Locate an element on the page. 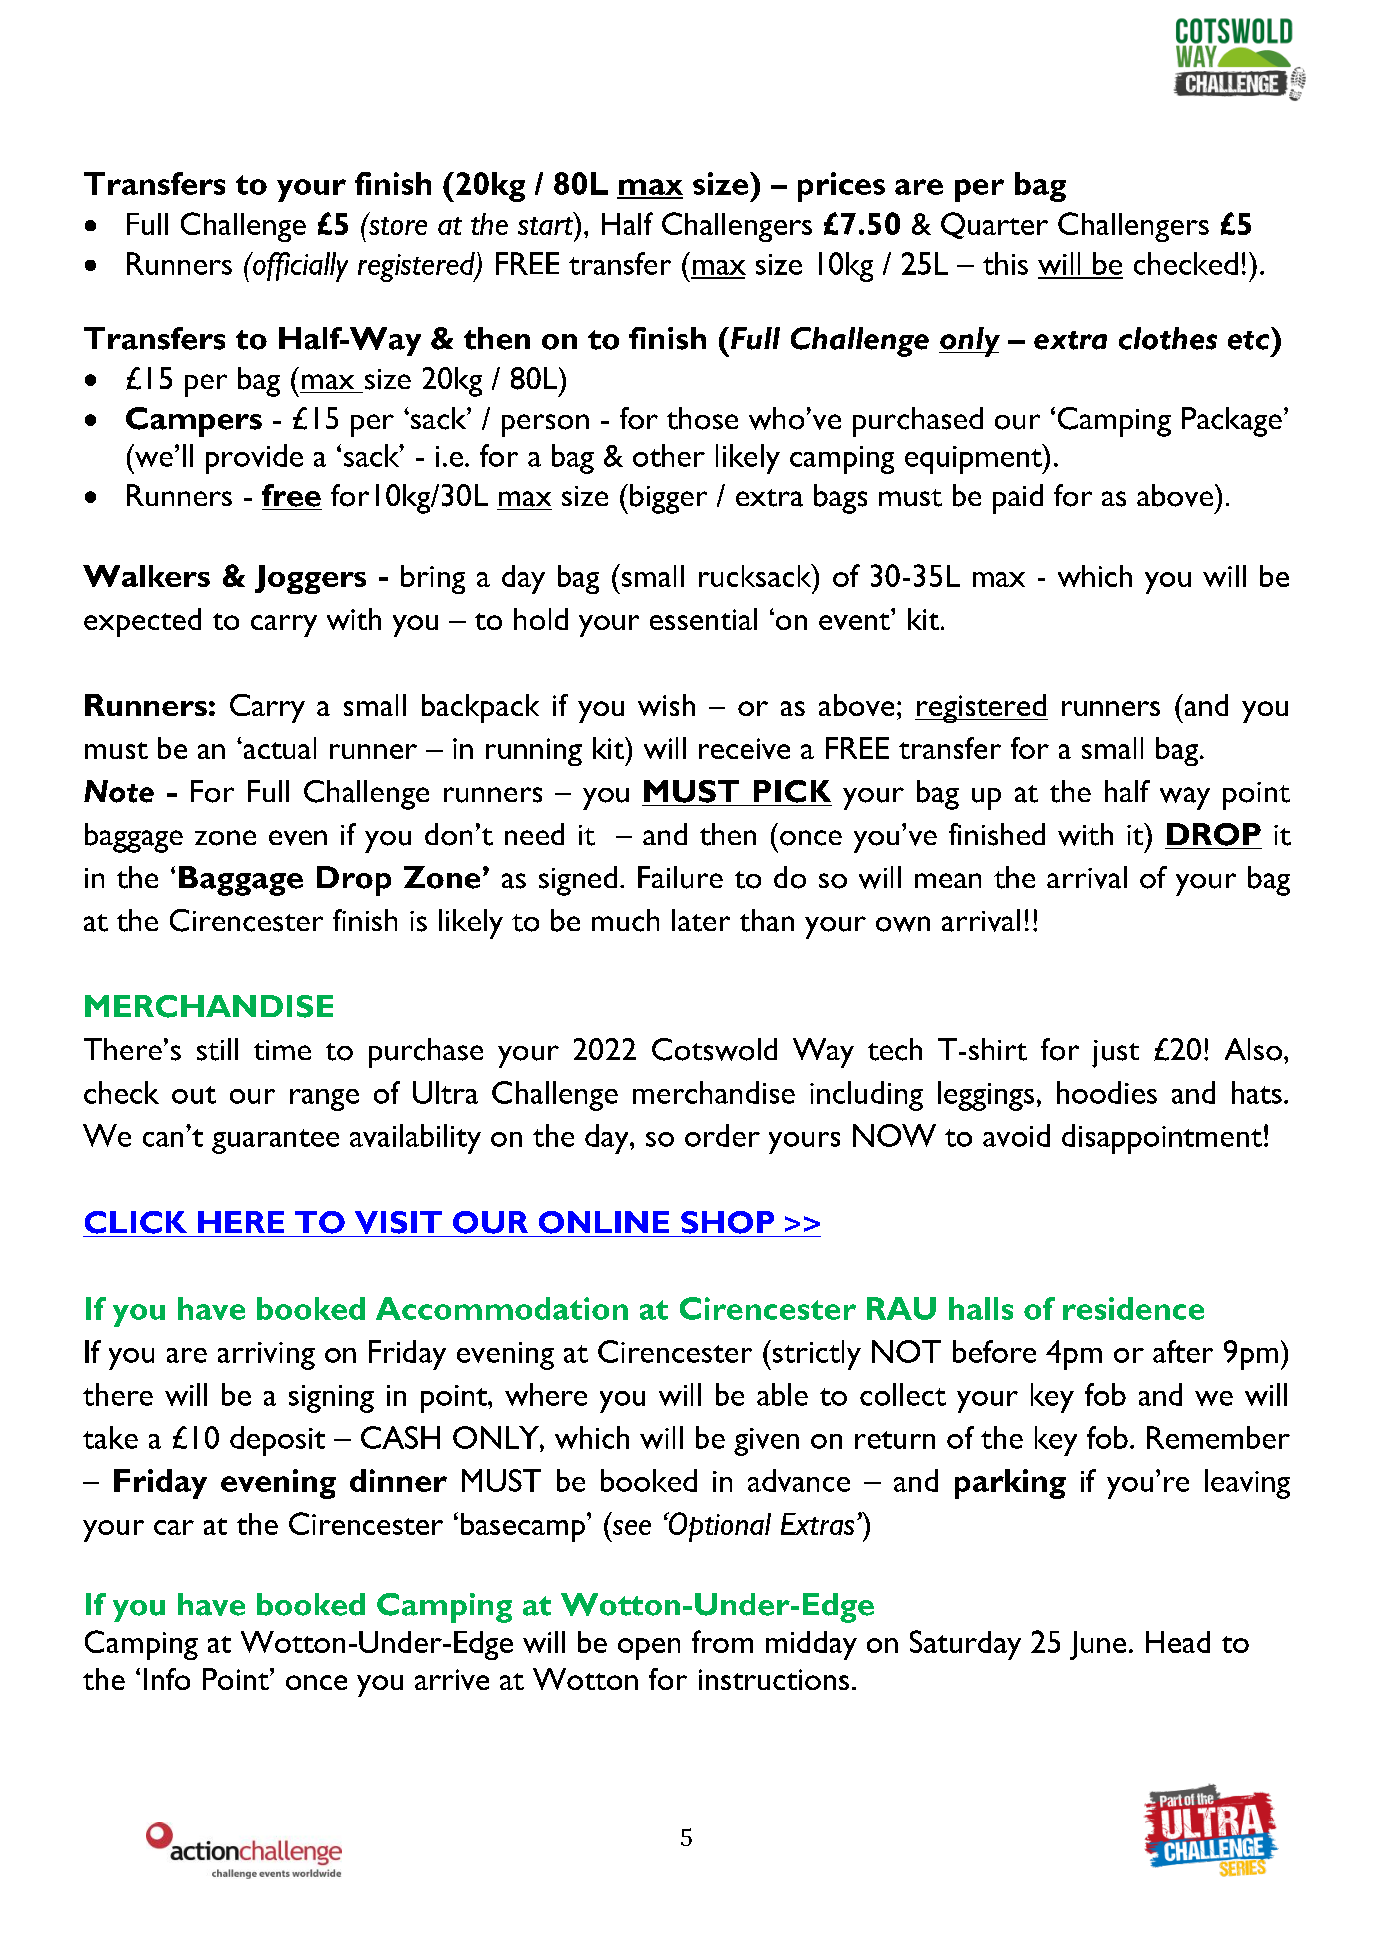  essential is located at coordinates (703, 619).
